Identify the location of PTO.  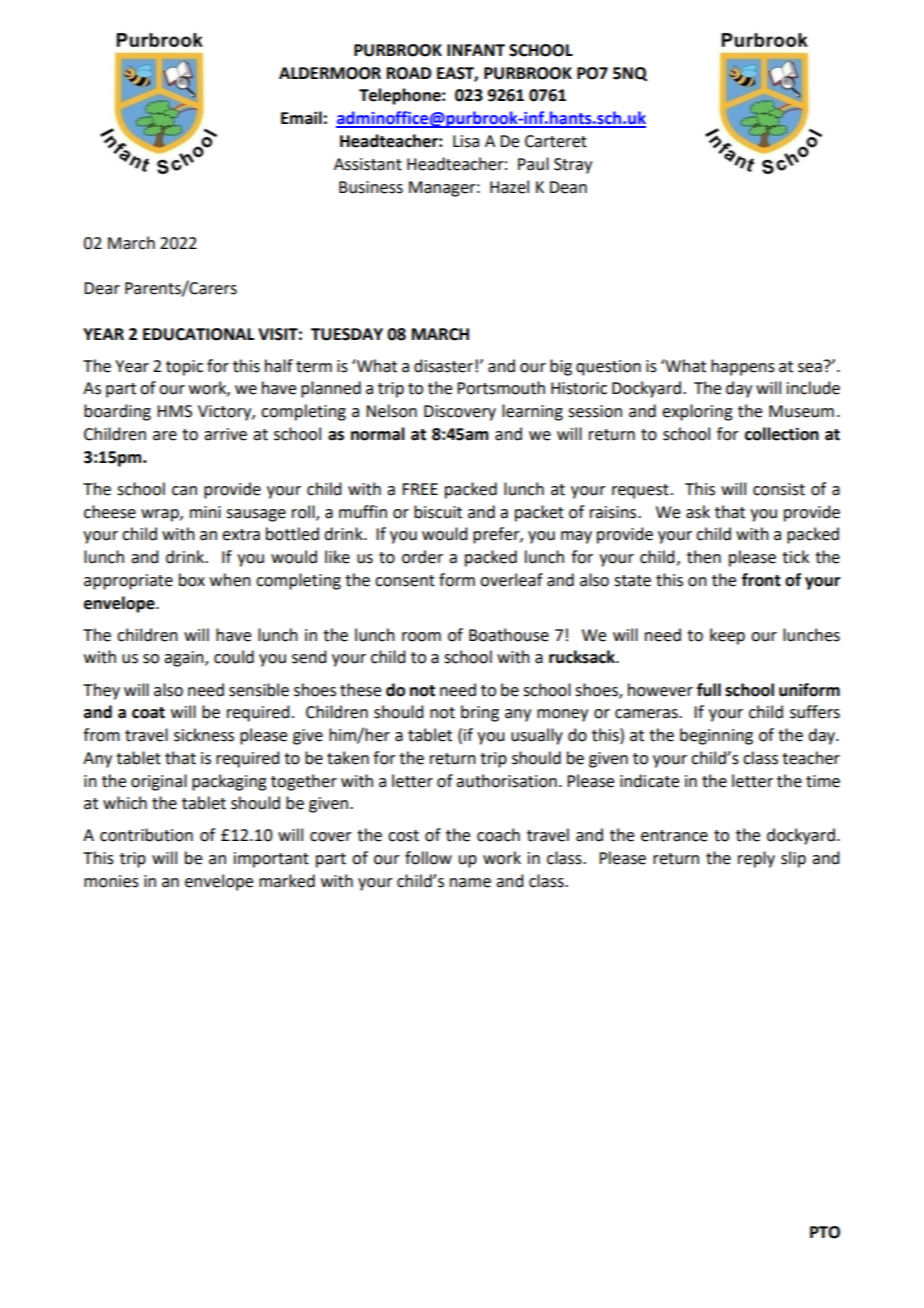
(825, 1232).
